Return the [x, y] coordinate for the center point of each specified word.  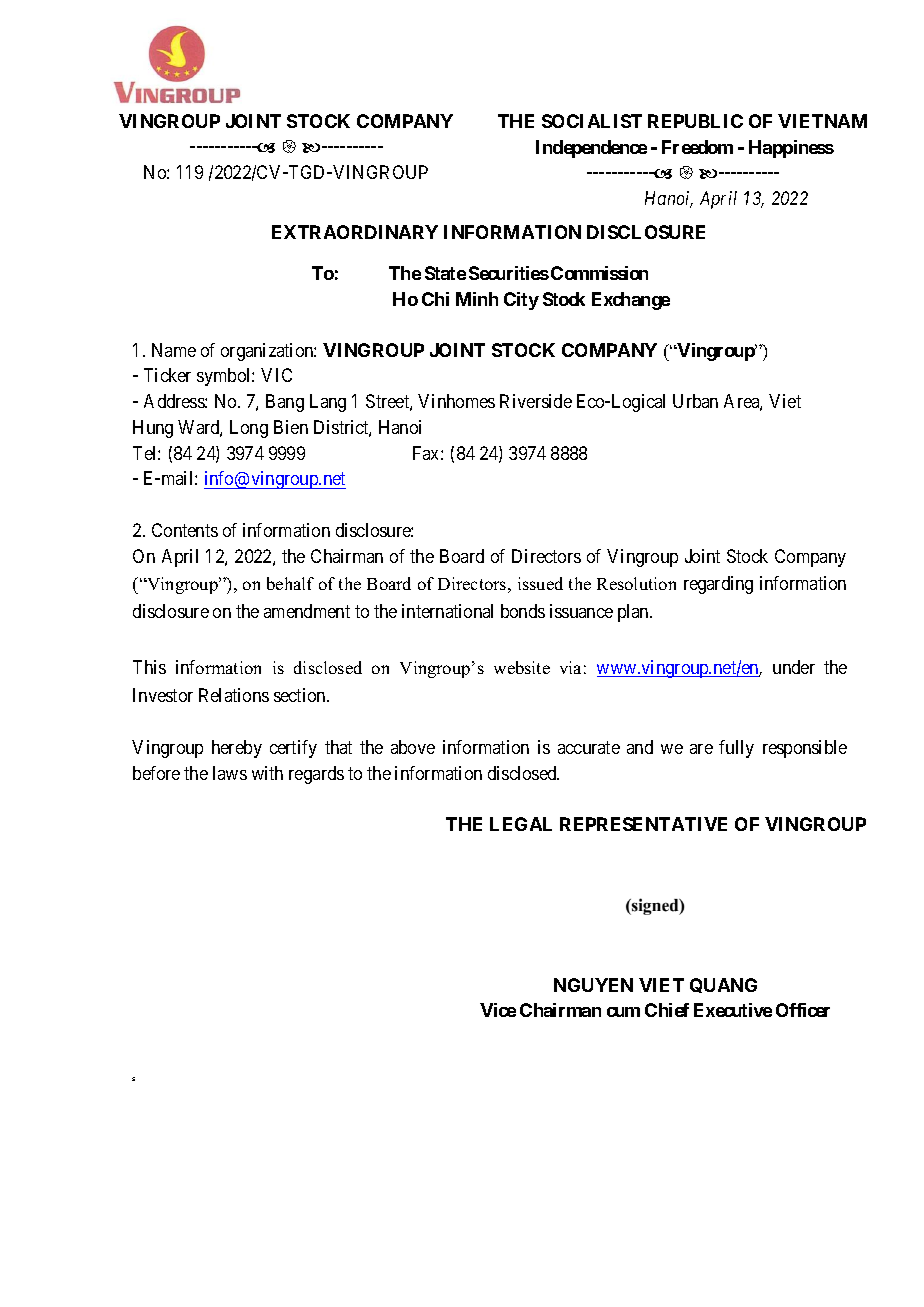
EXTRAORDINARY [355, 232]
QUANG [723, 985]
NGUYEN [593, 985]
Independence [591, 149]
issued [540, 583]
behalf [290, 583]
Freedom [697, 147]
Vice [498, 1010]
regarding [718, 585]
